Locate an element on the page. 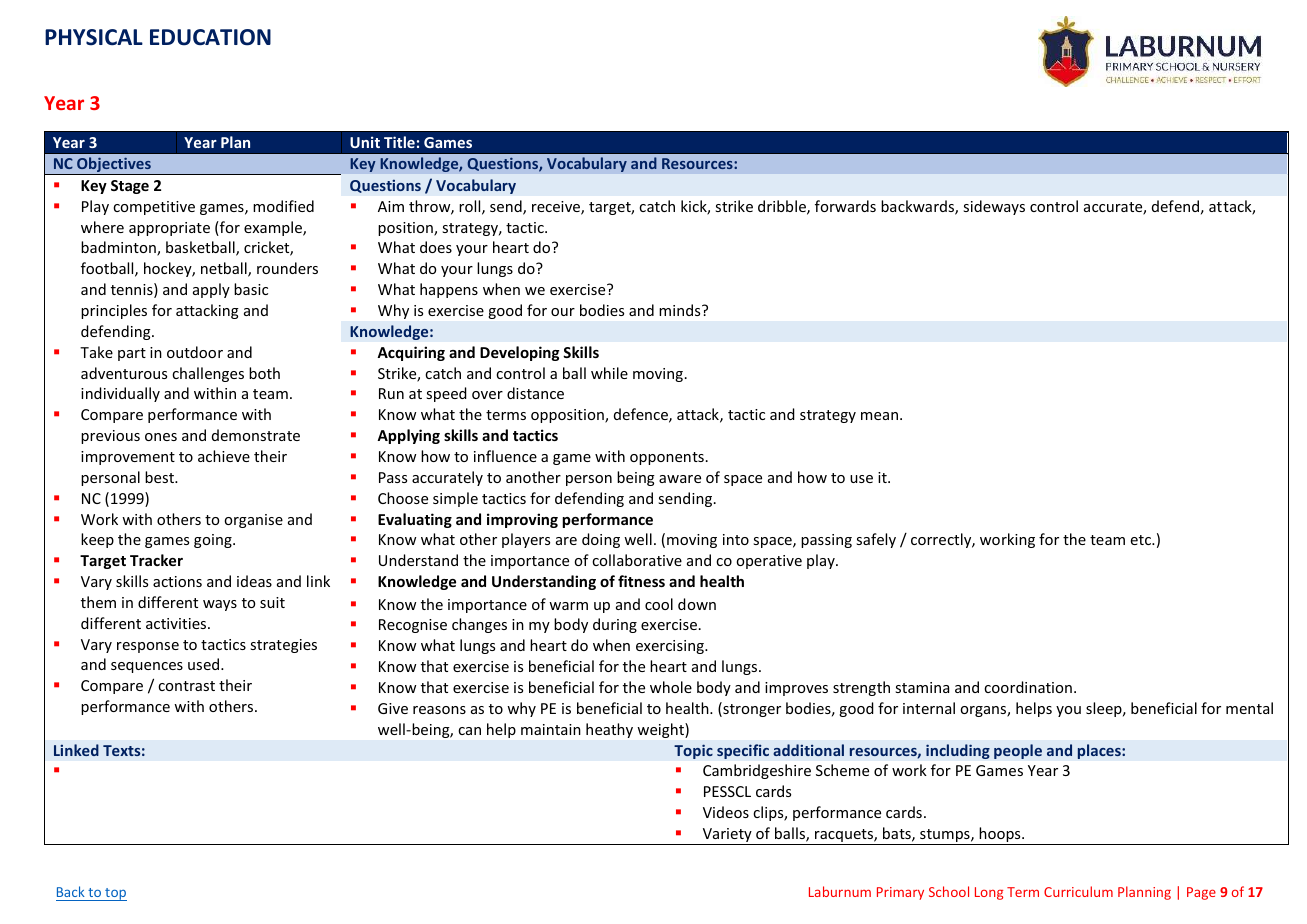  mean is located at coordinates (879, 416).
